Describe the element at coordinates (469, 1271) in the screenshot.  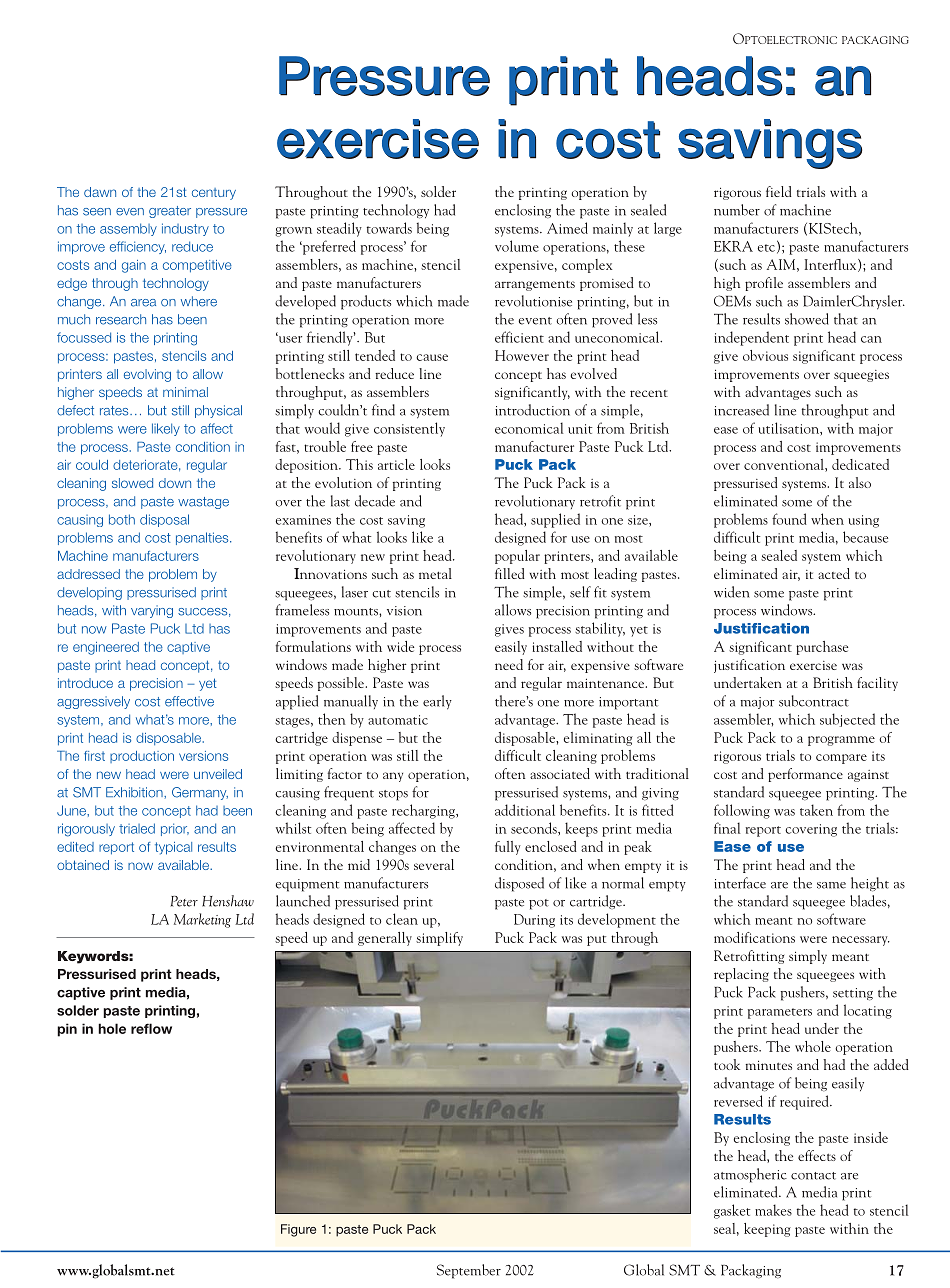
I see `September` at that location.
